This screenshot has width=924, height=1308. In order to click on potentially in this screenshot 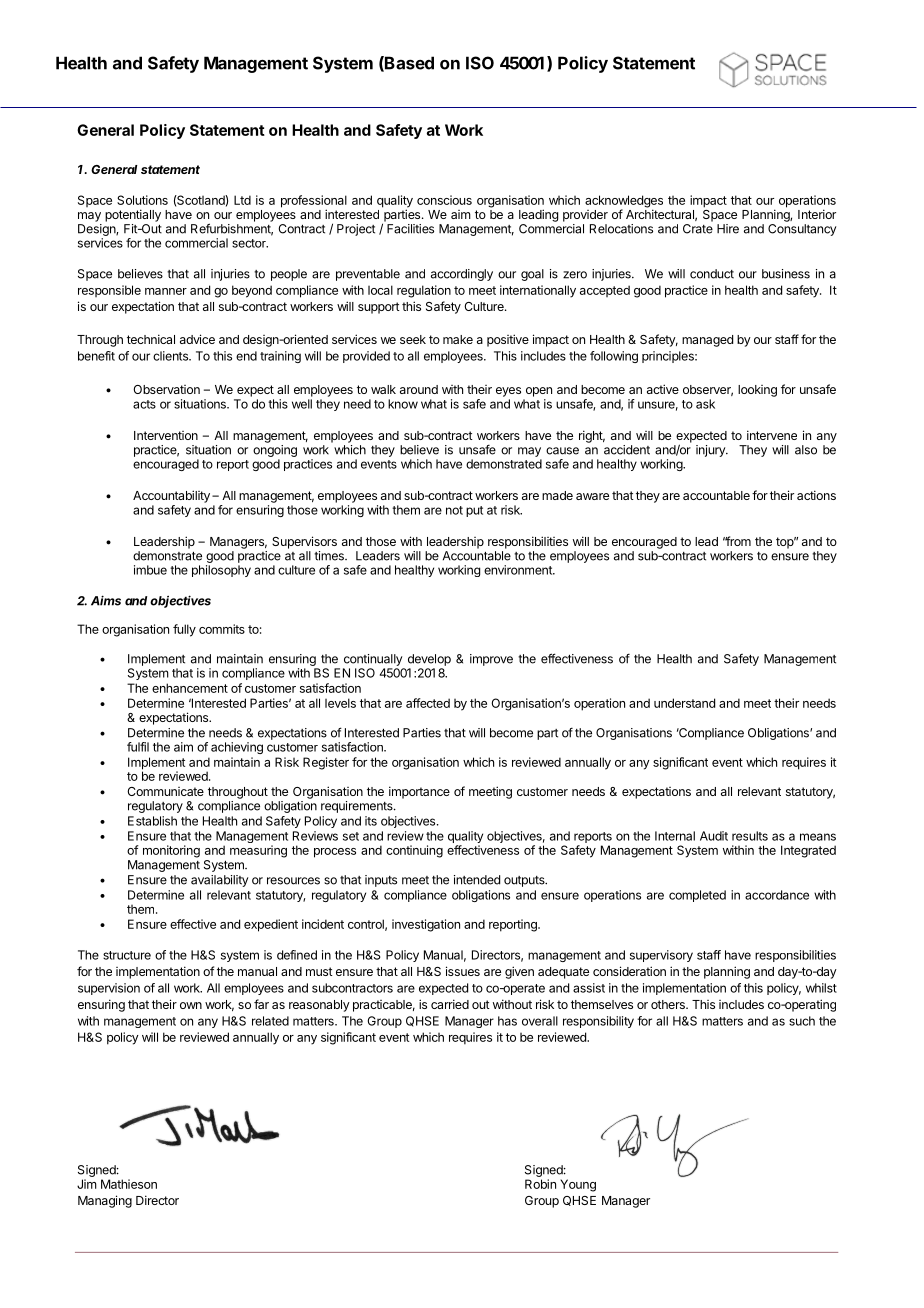, I will do `click(133, 215)`.
